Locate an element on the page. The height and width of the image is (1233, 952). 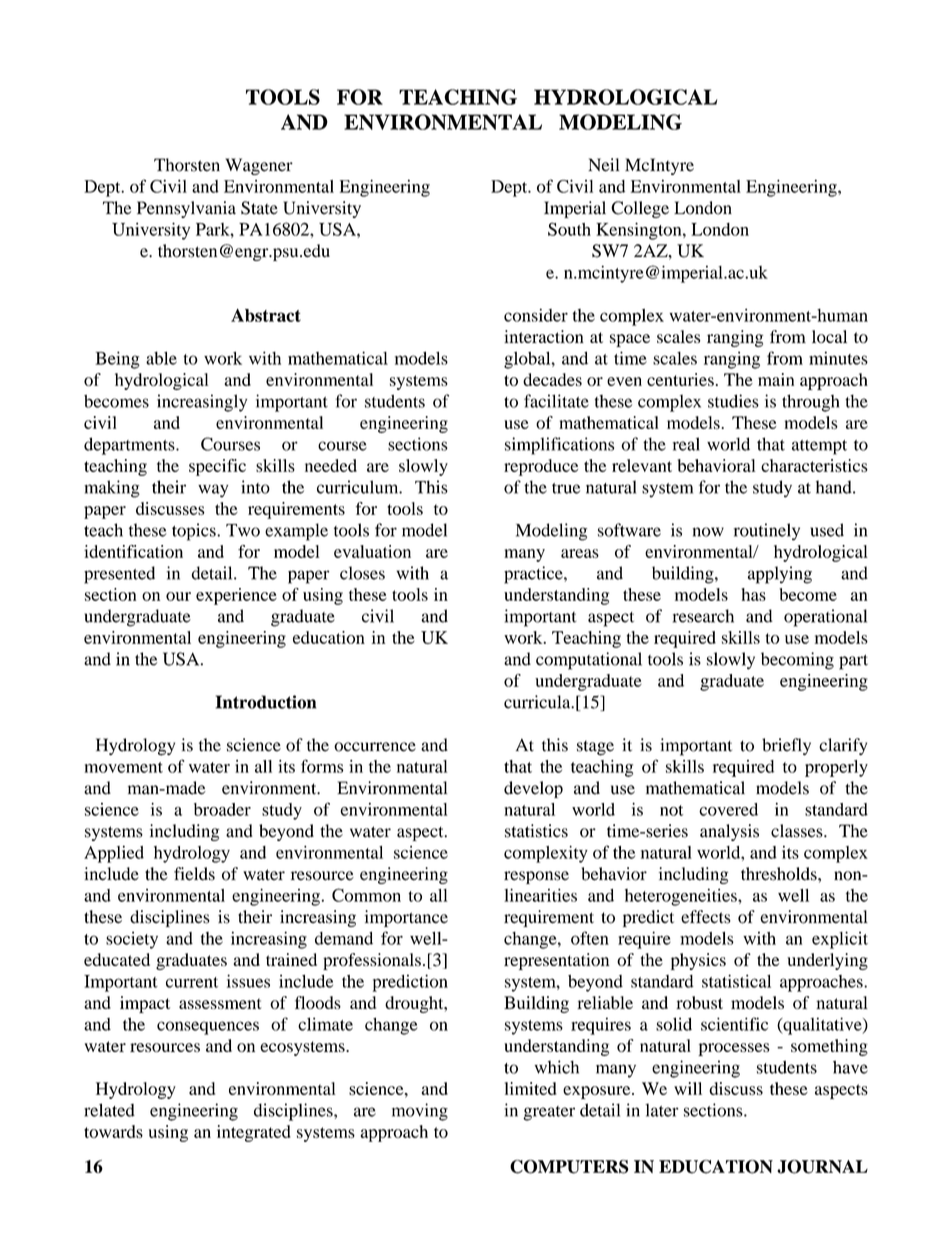
reproduce is located at coordinates (541, 467).
